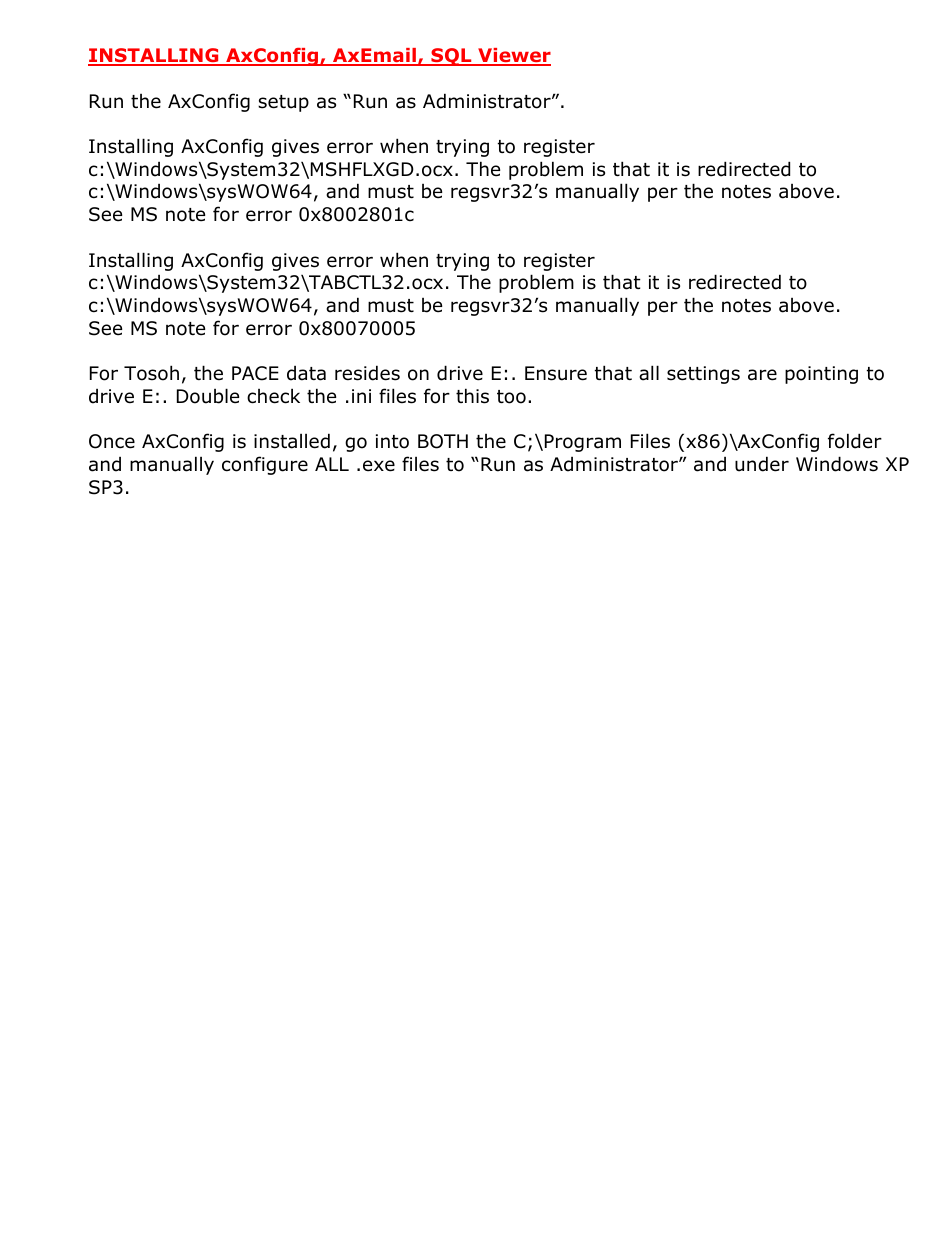 The width and height of the document is (952, 1233). Describe the element at coordinates (283, 103) in the document. I see `setup` at that location.
